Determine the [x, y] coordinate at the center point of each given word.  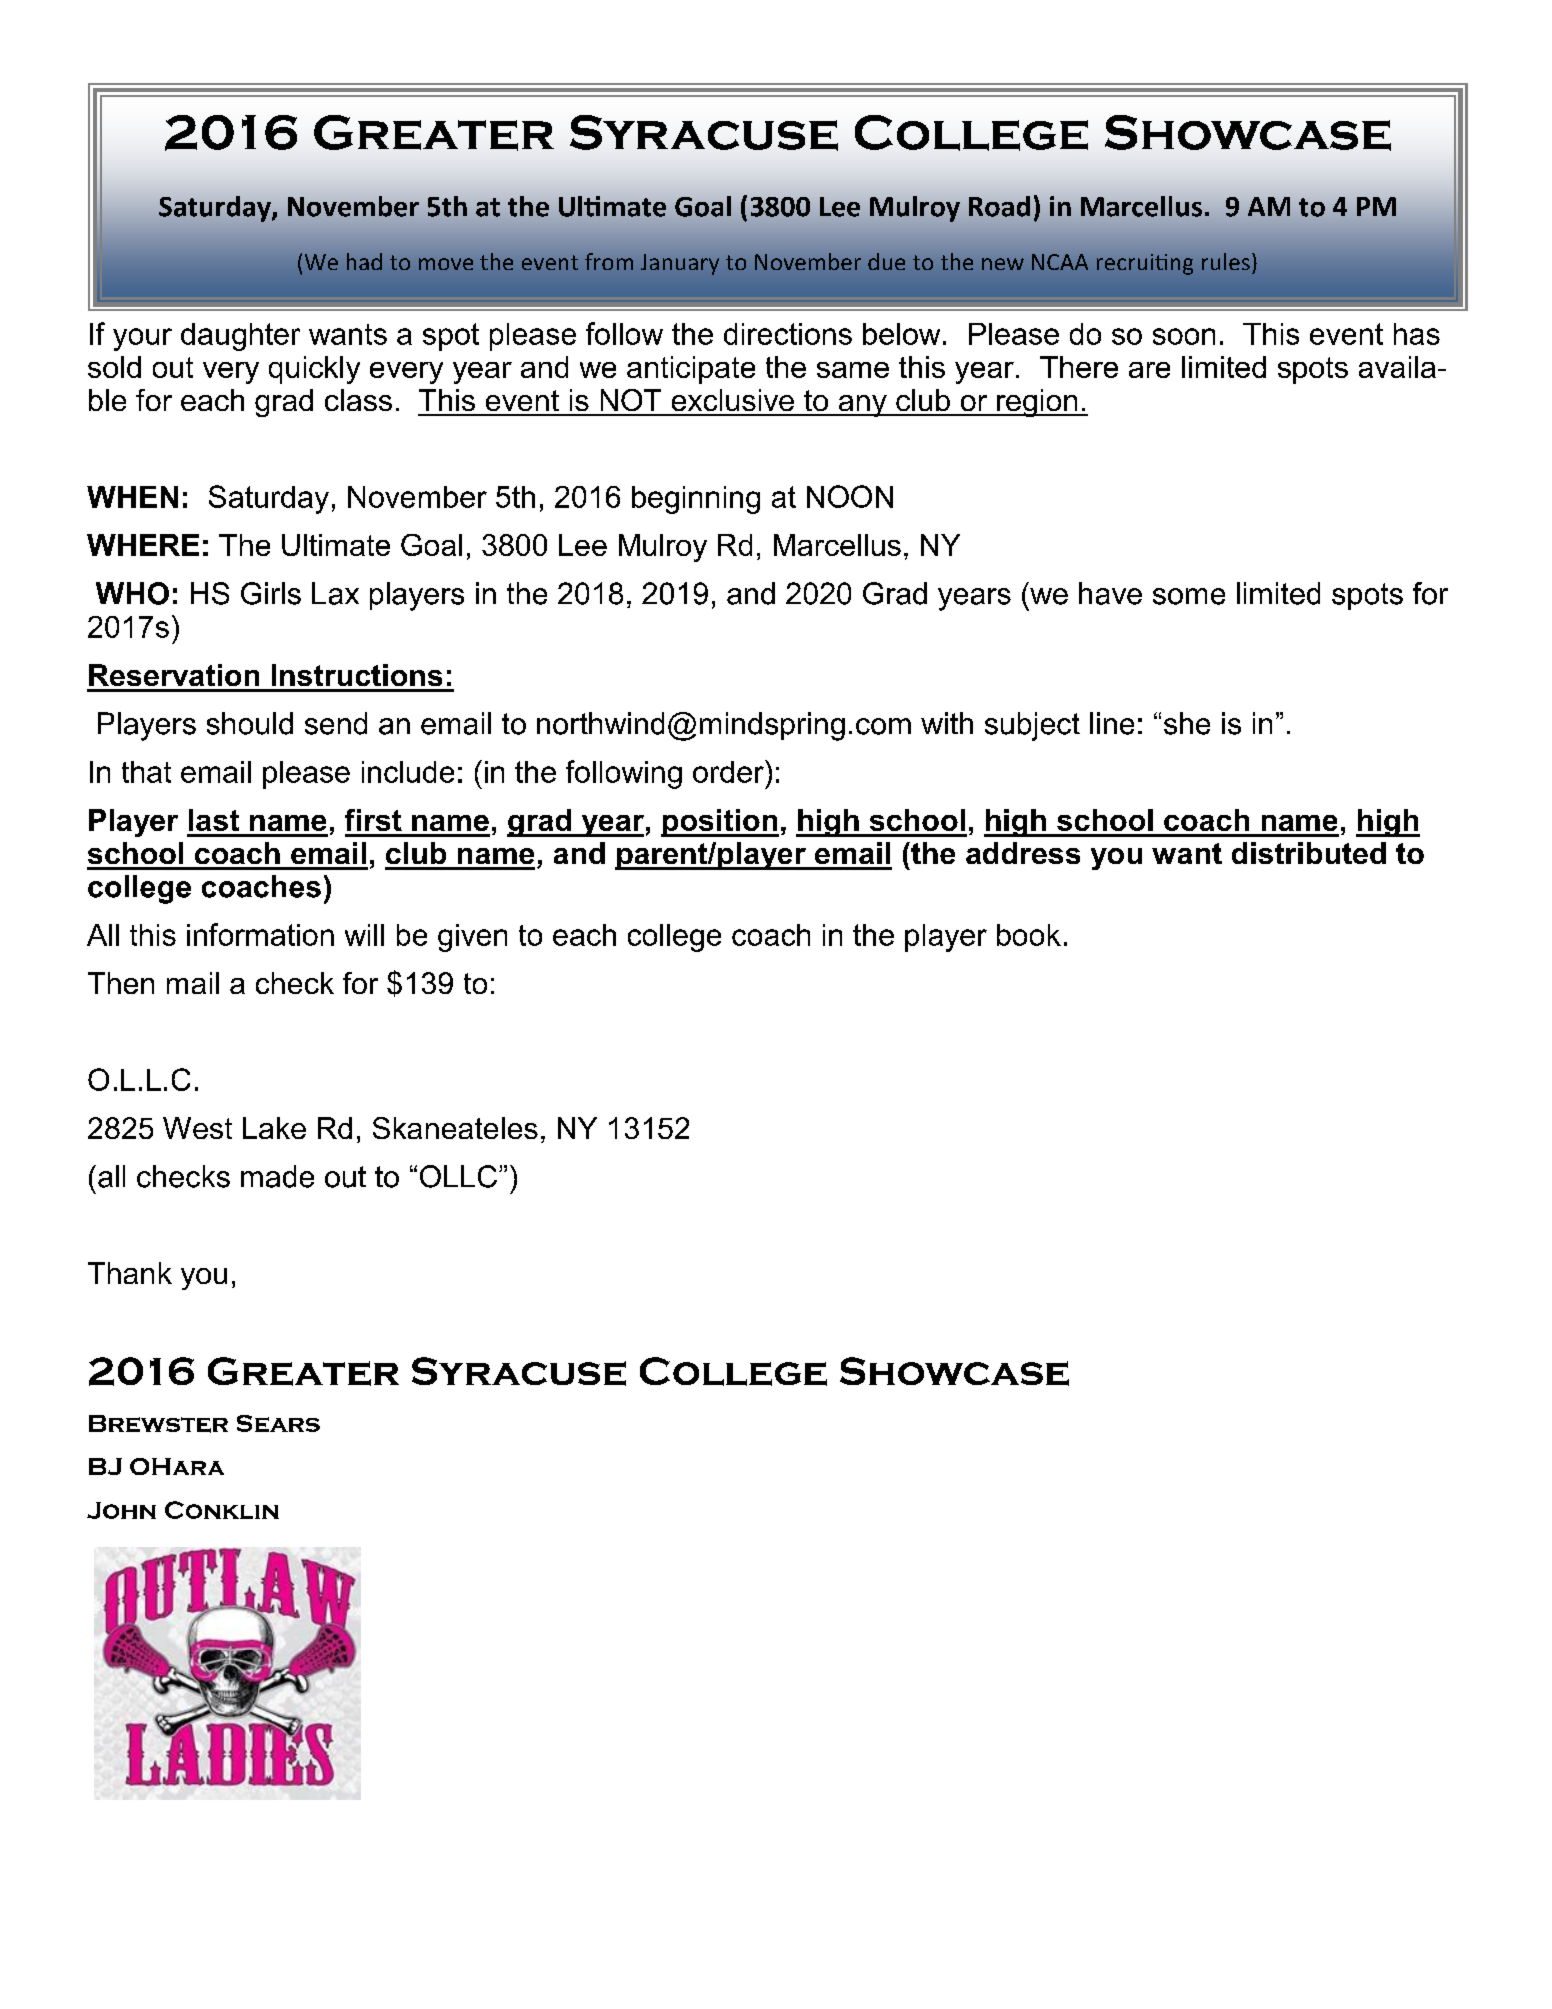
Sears [278, 1423]
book [1029, 935]
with [947, 723]
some [1189, 596]
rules [1226, 261]
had [364, 261]
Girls [271, 593]
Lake [274, 1128]
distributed [1309, 853]
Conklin [222, 1510]
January [680, 264]
